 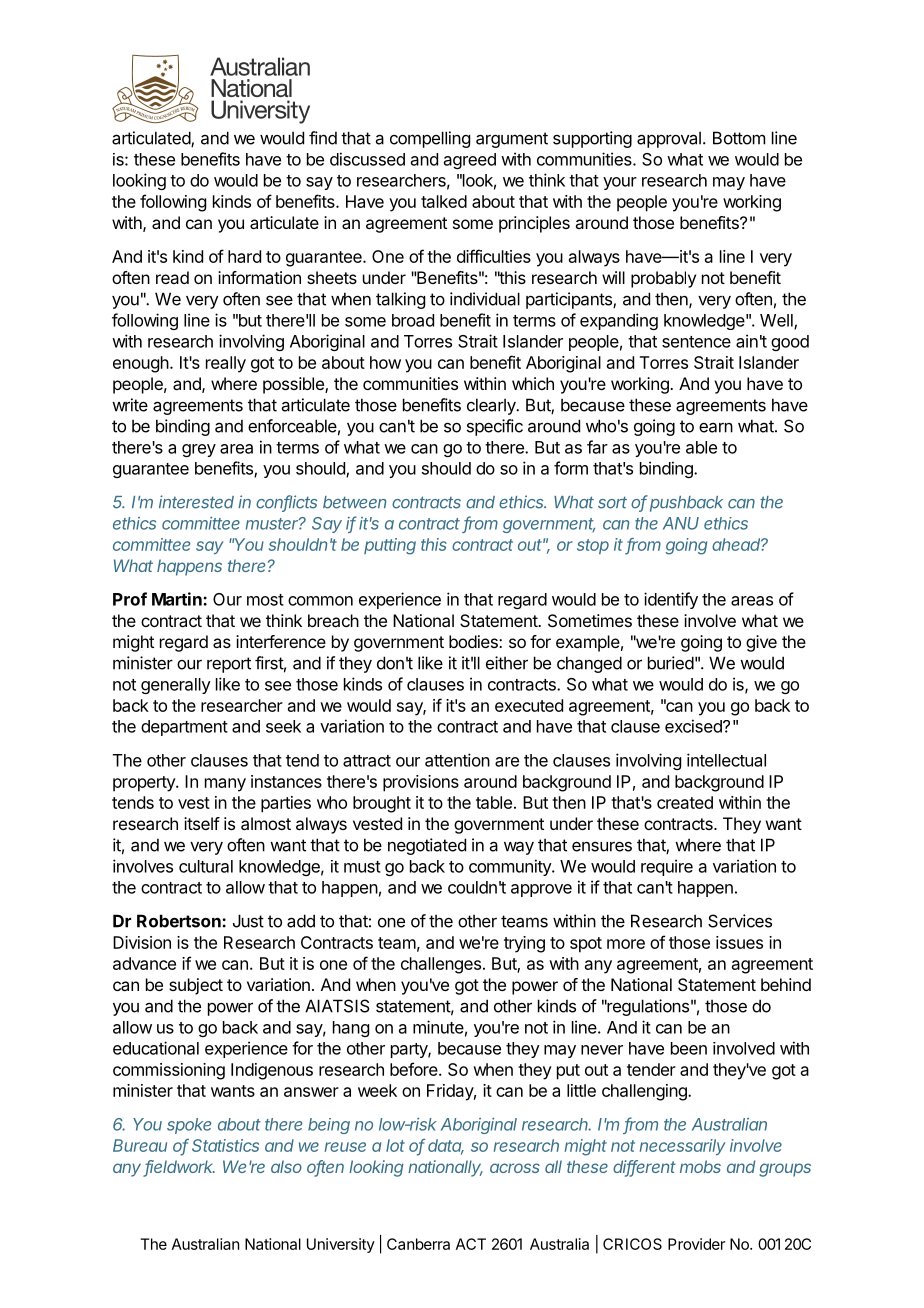 What do you see at coordinates (418, 1244) in the screenshot?
I see `Canberra` at bounding box center [418, 1244].
